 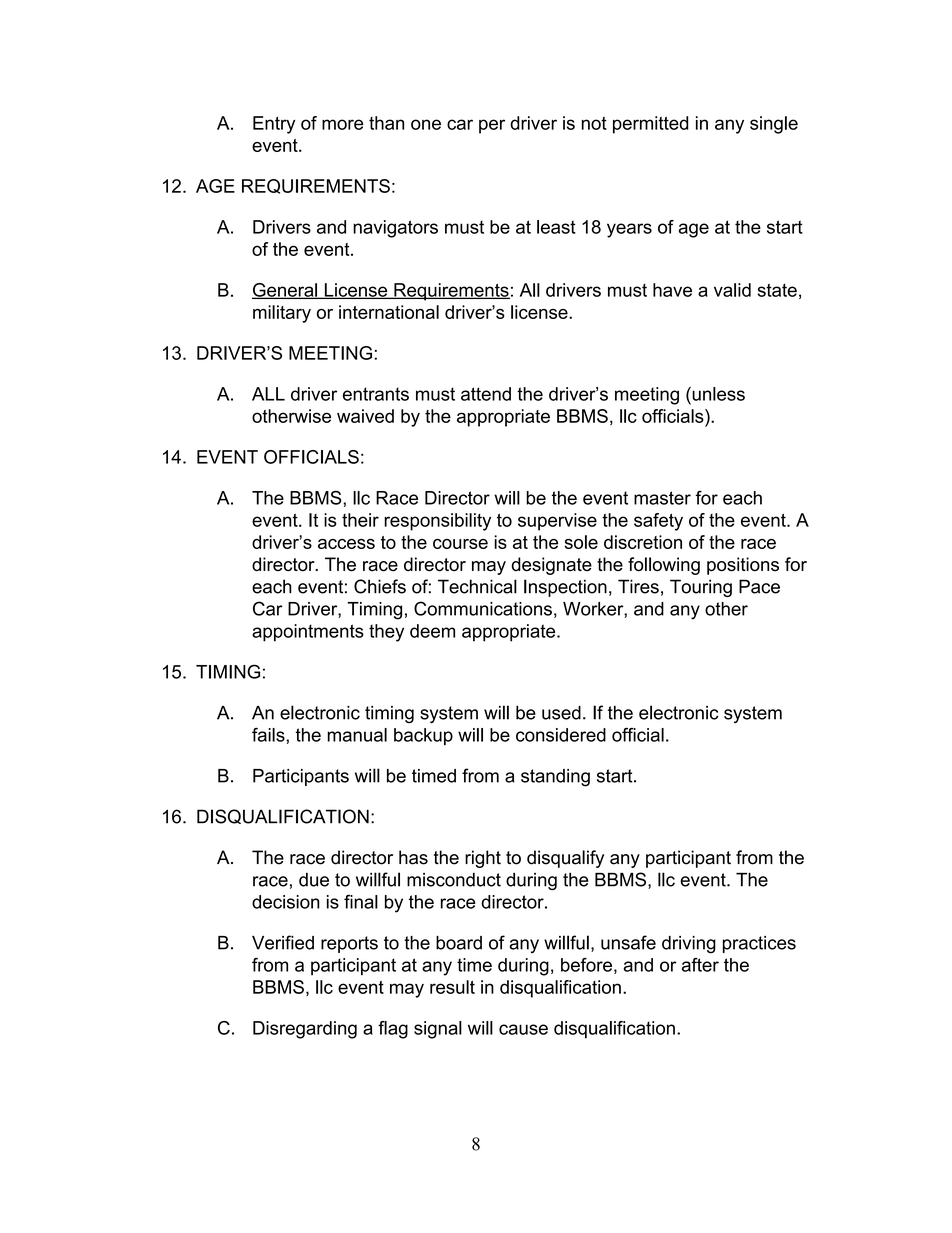 What do you see at coordinates (343, 124) in the screenshot?
I see `more` at bounding box center [343, 124].
